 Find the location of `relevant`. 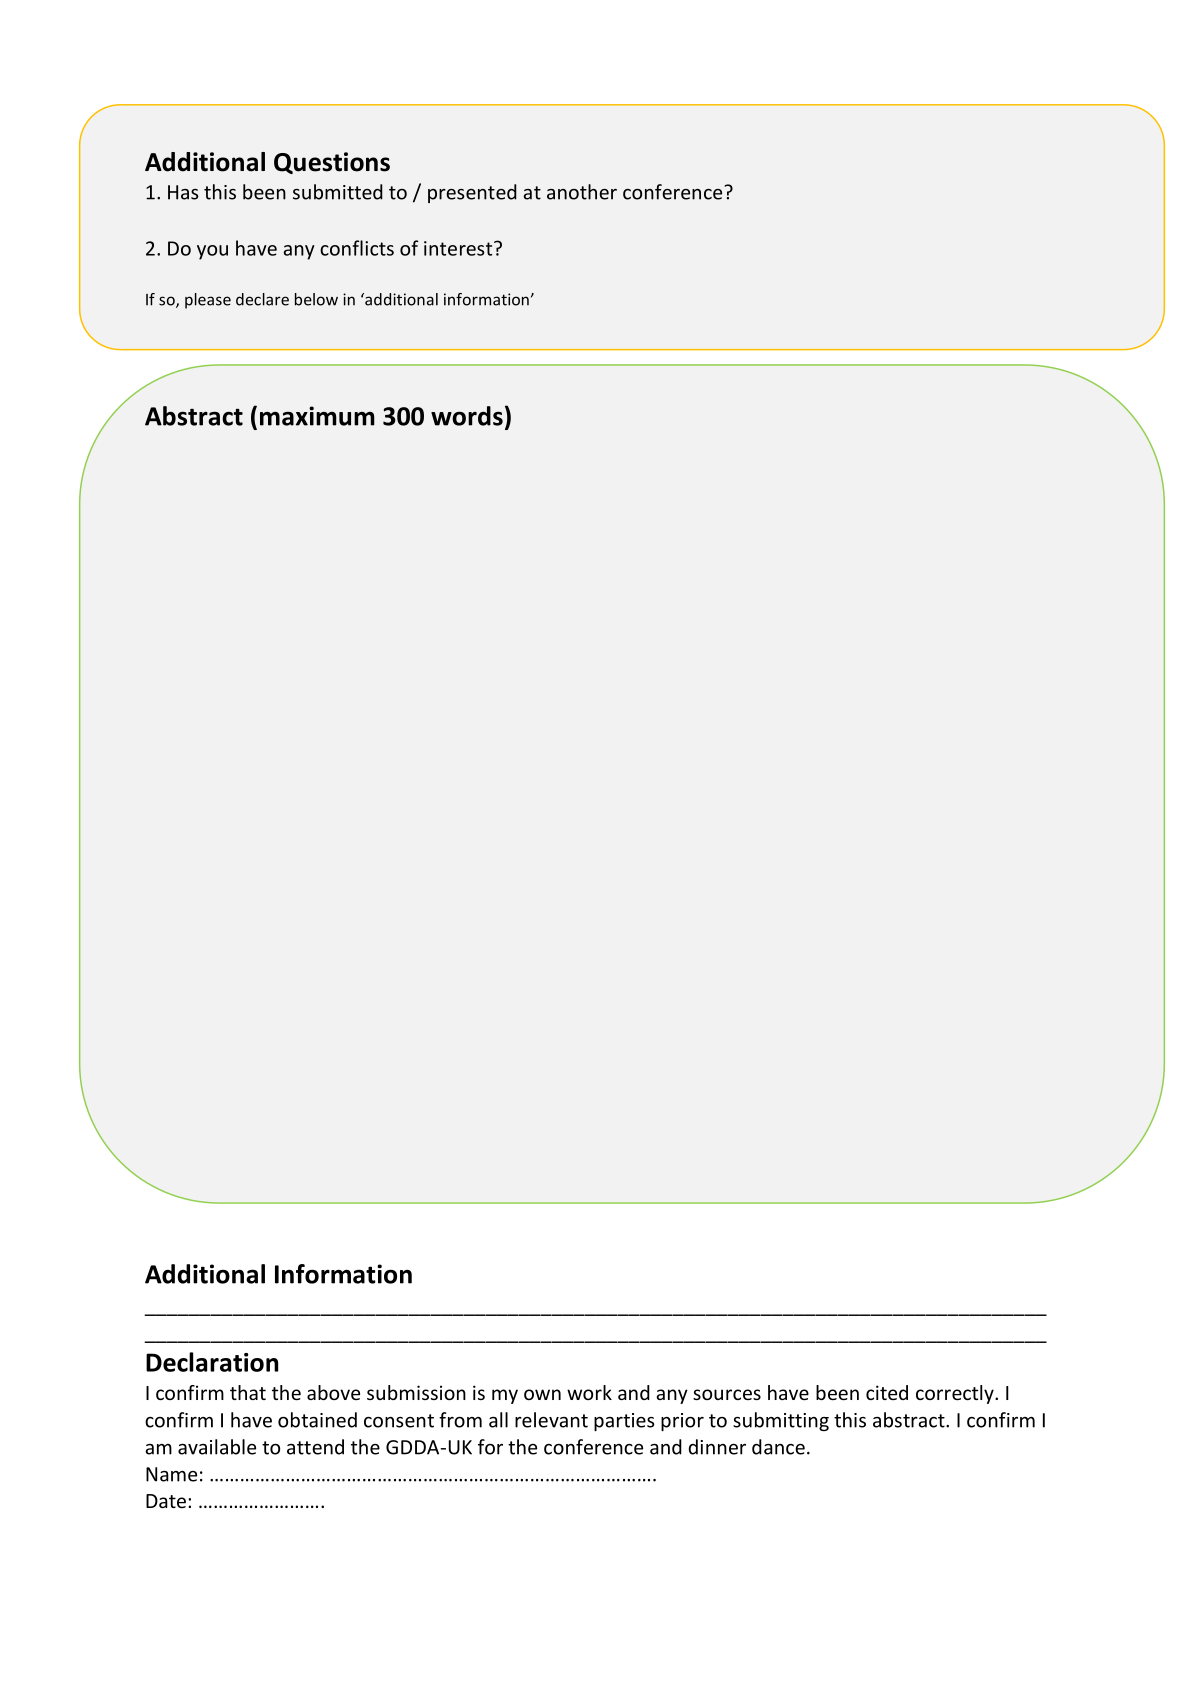

relevant is located at coordinates (551, 1420).
